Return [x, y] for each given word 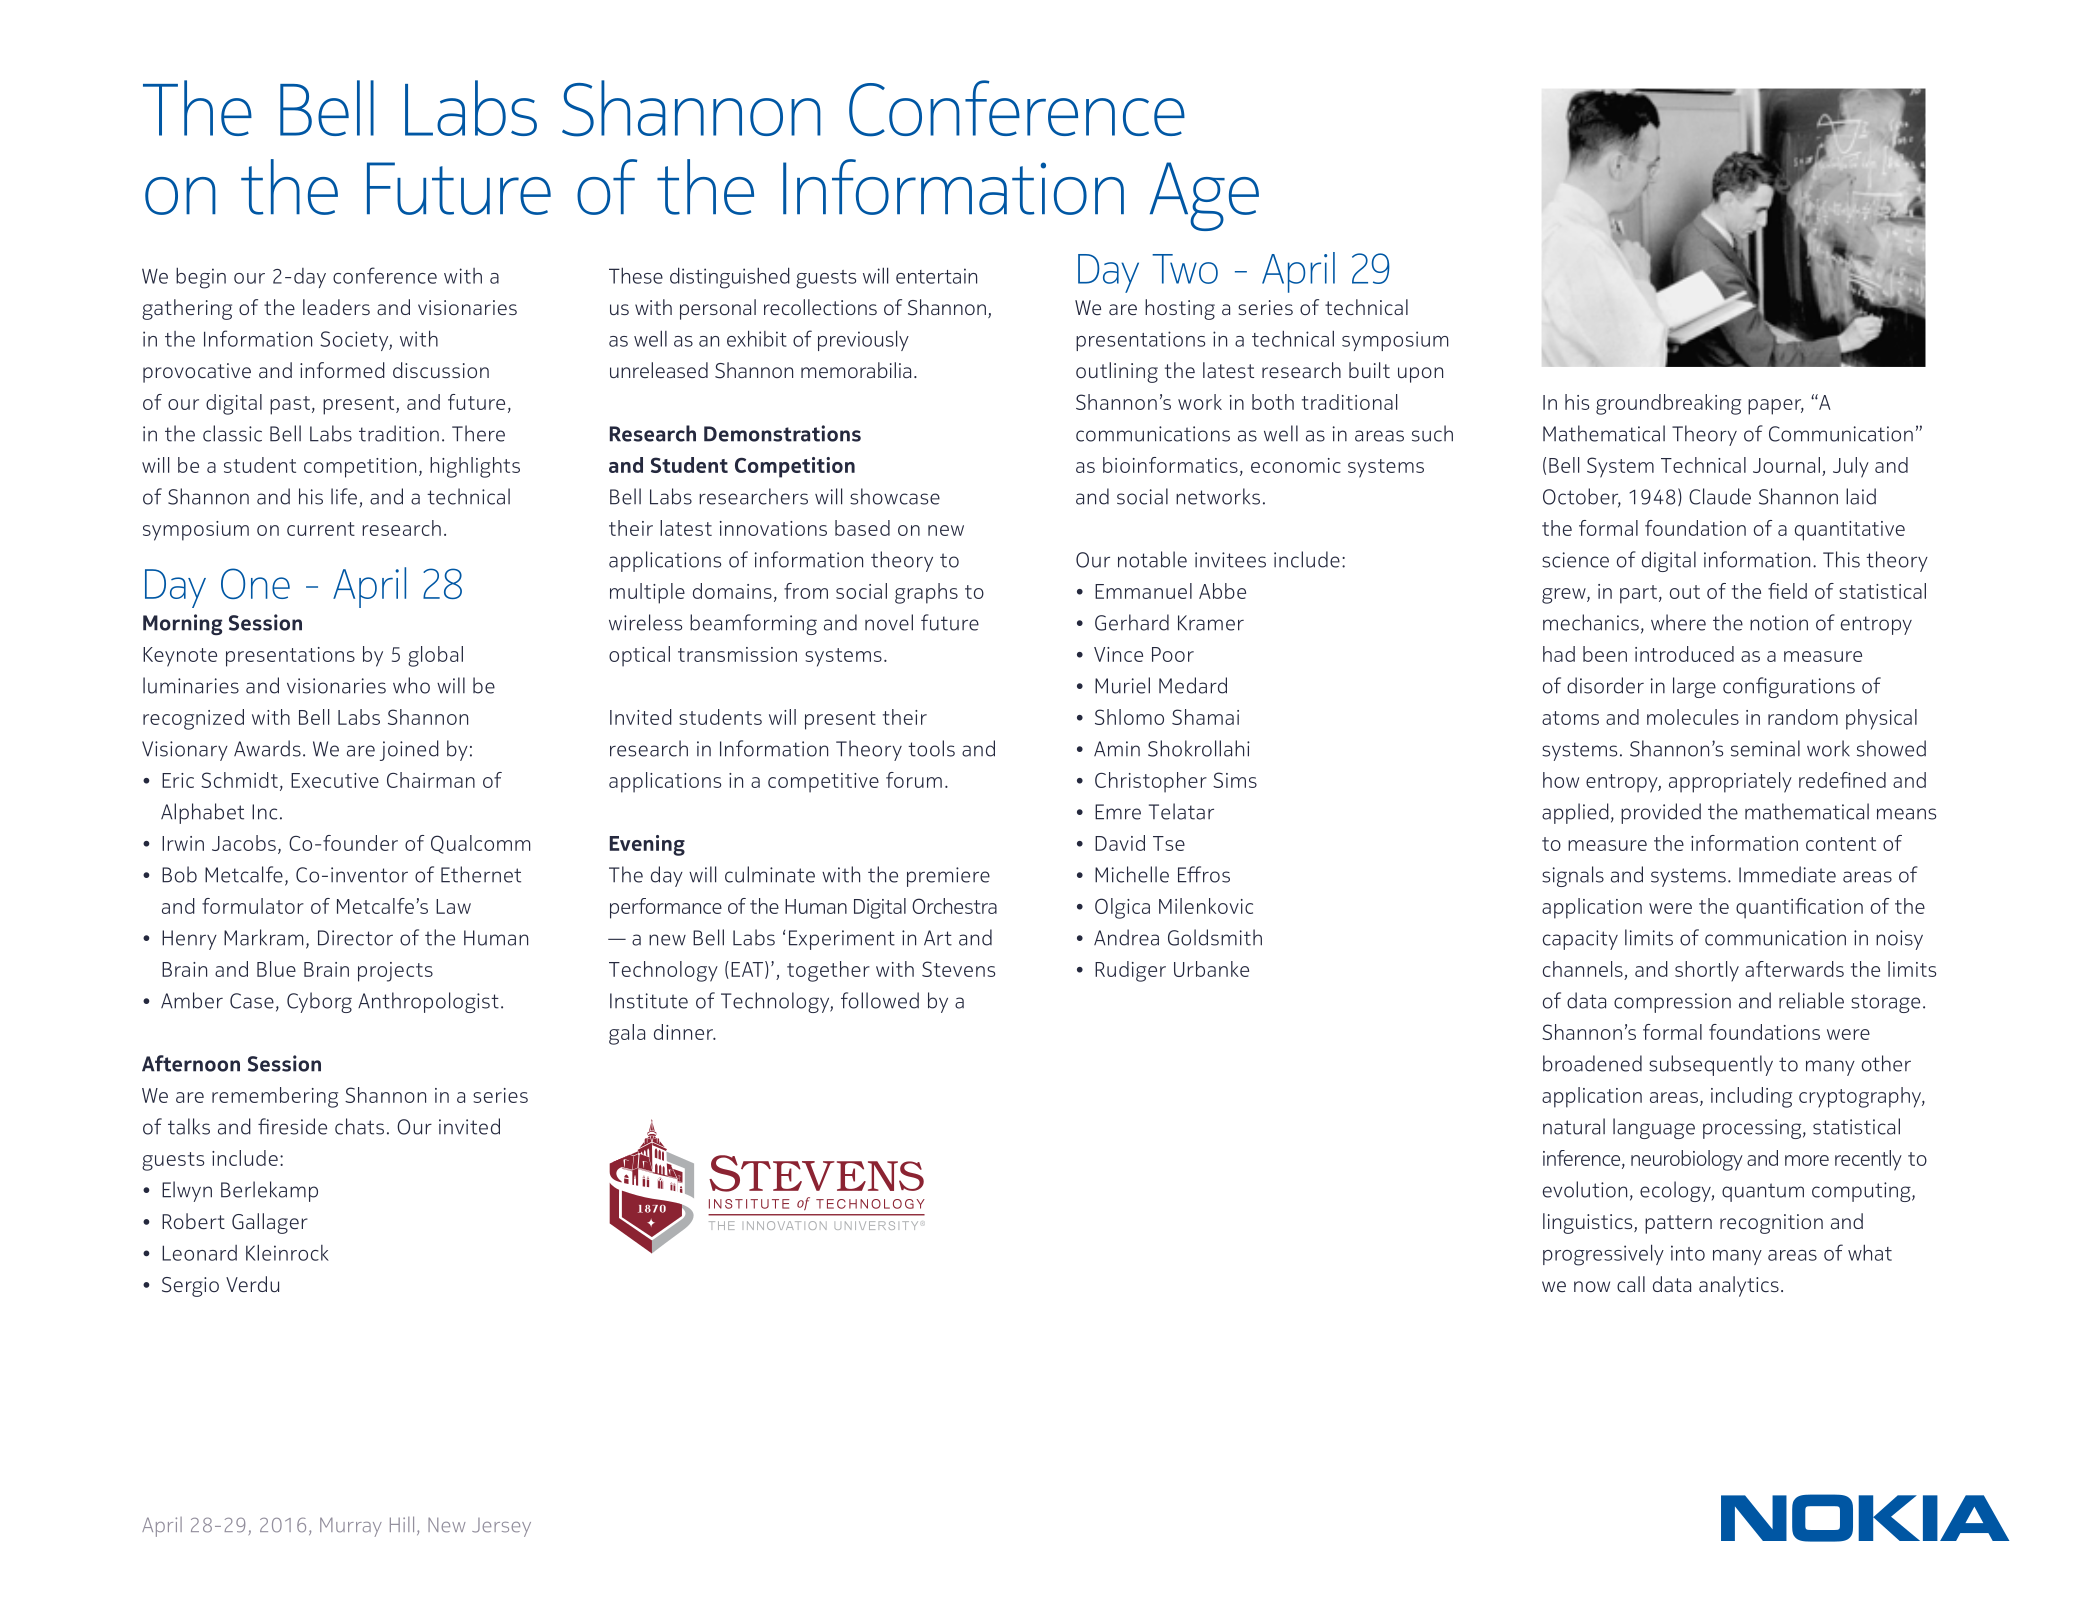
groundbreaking [1668, 404]
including [1751, 1097]
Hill [402, 1524]
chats [359, 1126]
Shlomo [1129, 717]
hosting [1180, 309]
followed [880, 1000]
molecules [1693, 717]
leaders [336, 307]
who [411, 685]
